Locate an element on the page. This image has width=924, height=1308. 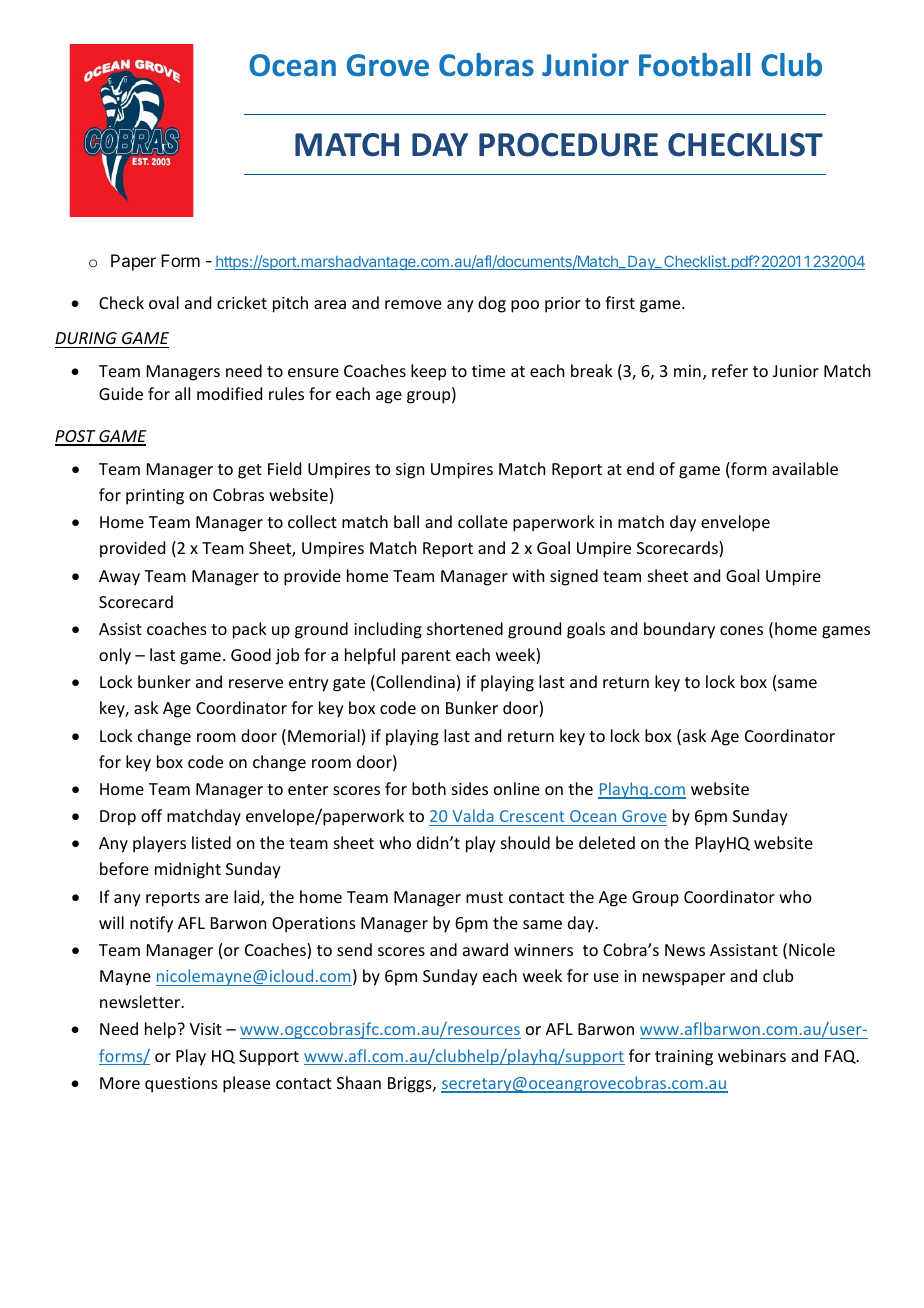
questions is located at coordinates (181, 1085).
